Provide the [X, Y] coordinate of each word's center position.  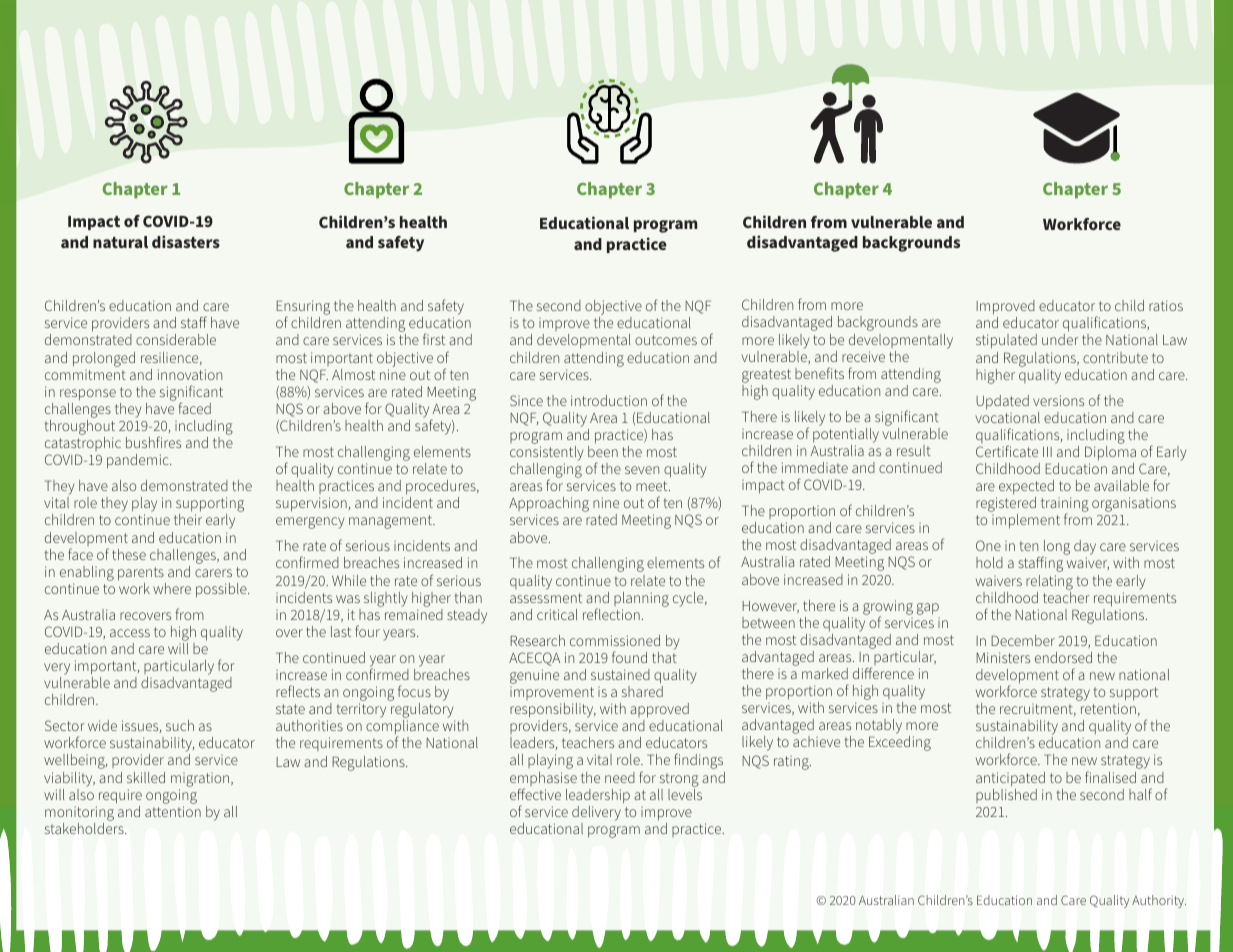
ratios [1166, 305]
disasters [186, 241]
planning [641, 599]
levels [685, 794]
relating [1049, 582]
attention [173, 811]
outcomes [666, 340]
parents [141, 574]
